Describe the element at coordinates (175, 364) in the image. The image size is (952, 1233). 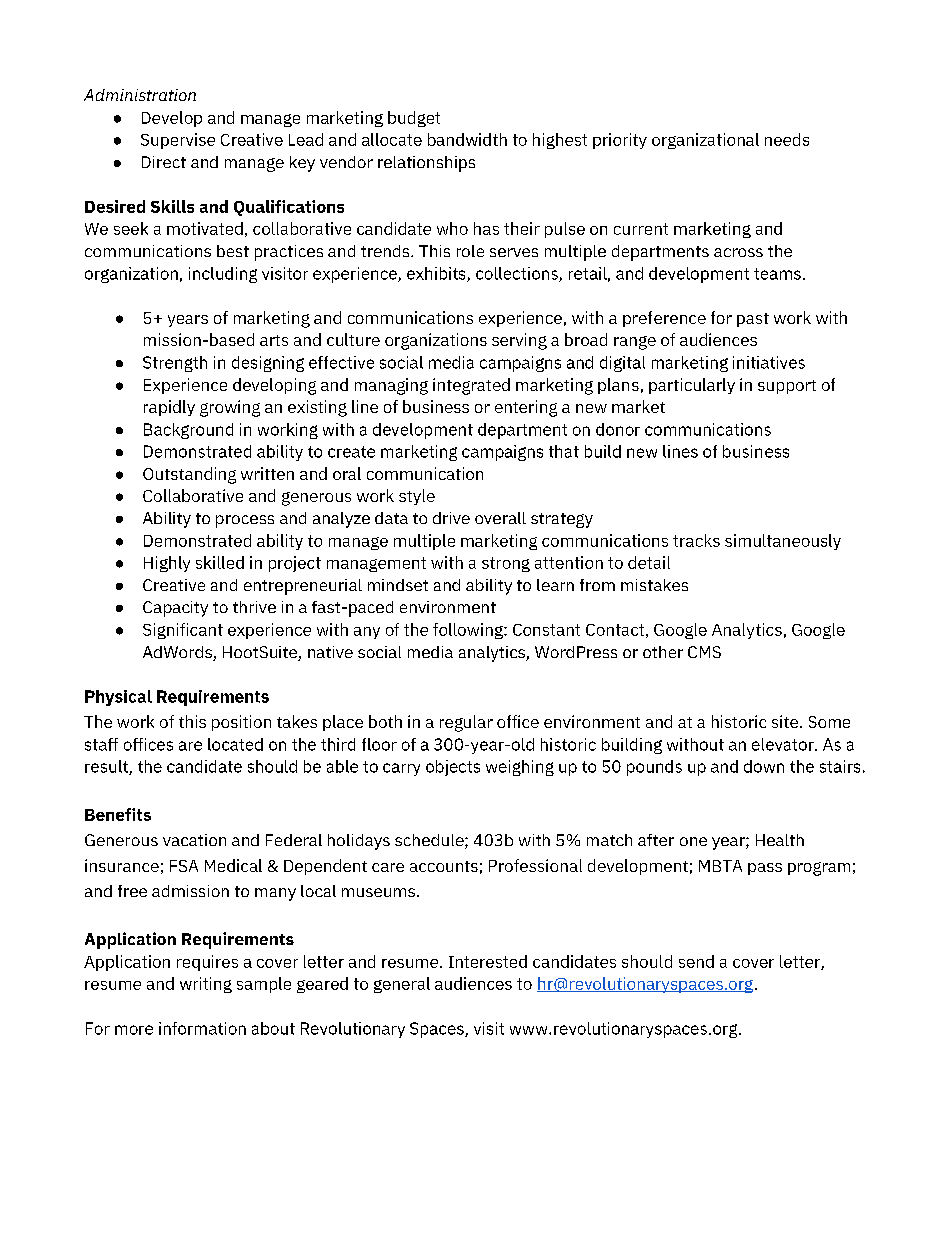
I see `Strength` at that location.
